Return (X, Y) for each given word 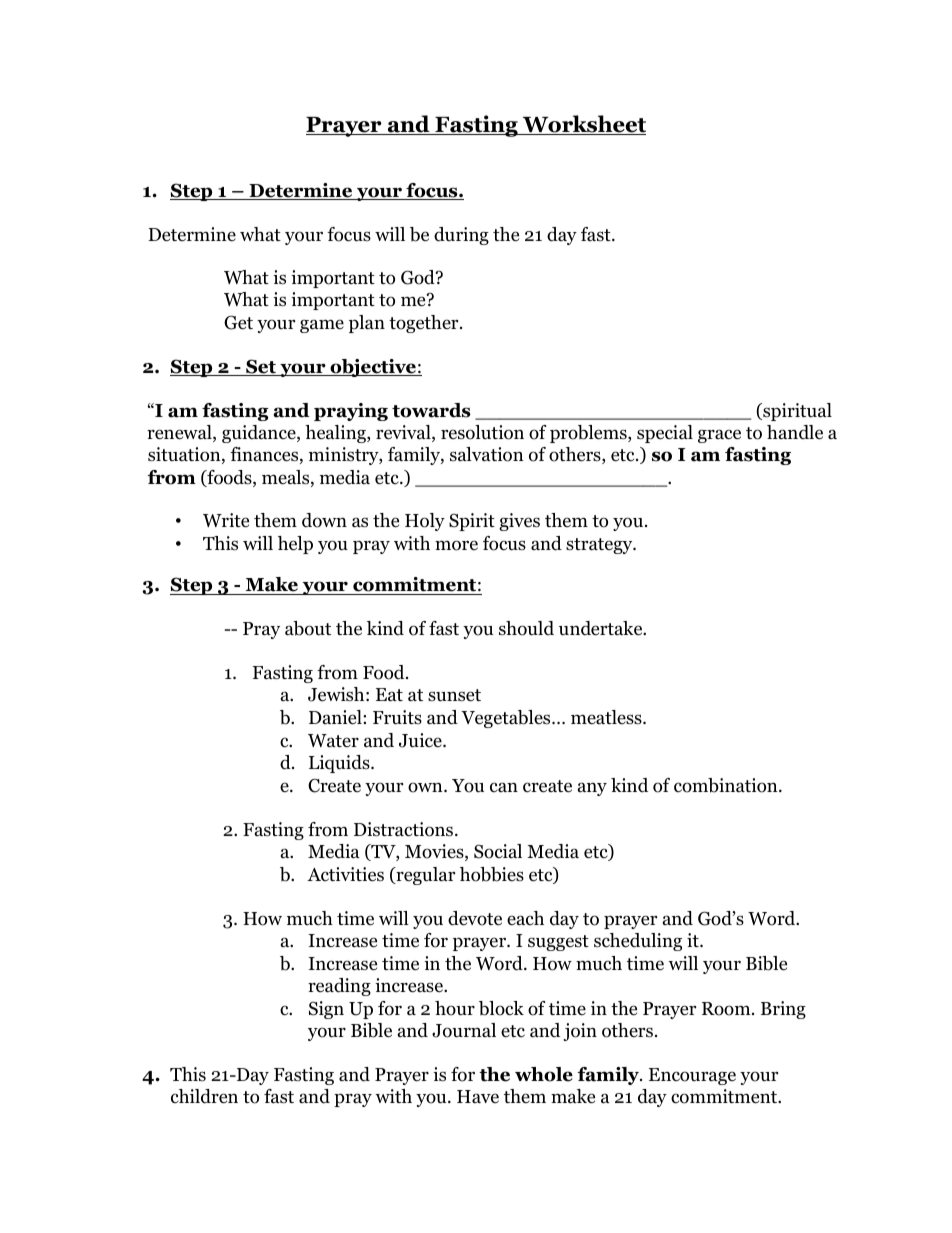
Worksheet (583, 125)
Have (478, 1096)
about (308, 628)
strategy (600, 546)
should (526, 628)
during (461, 236)
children (204, 1096)
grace (719, 436)
